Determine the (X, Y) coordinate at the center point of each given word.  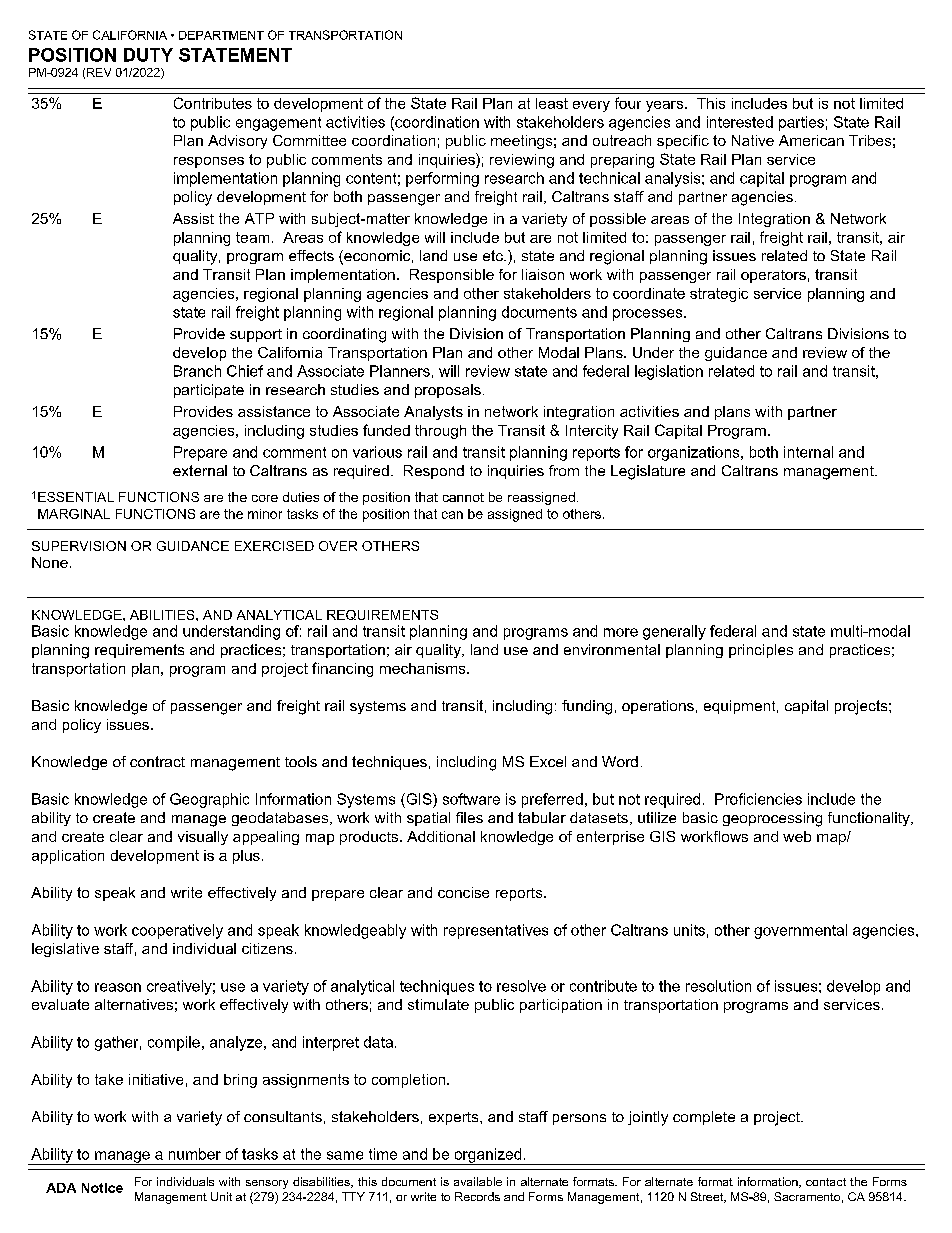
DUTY (148, 55)
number (195, 1154)
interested (740, 122)
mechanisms (424, 668)
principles (761, 651)
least (552, 103)
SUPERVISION (79, 546)
